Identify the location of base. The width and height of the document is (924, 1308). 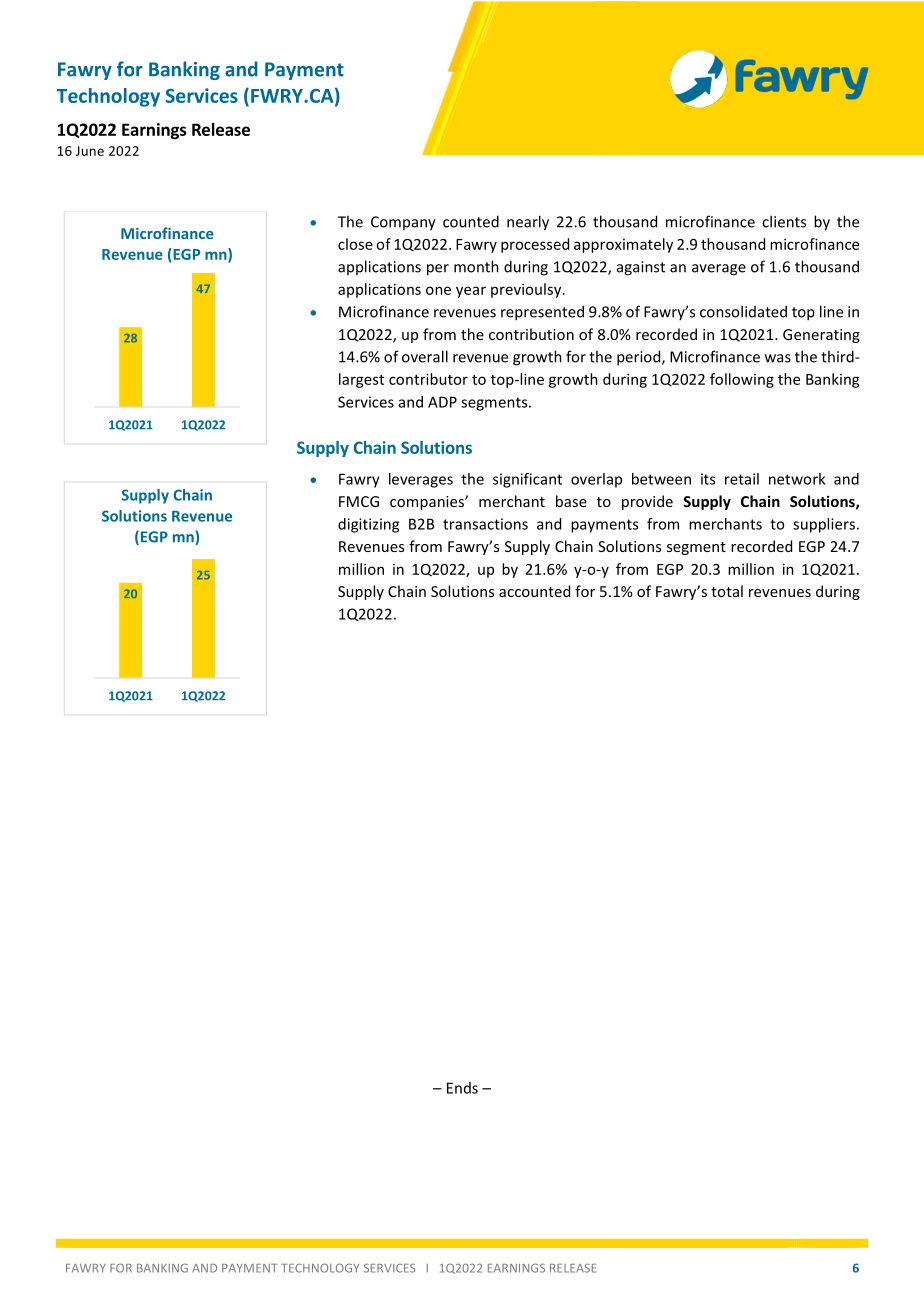
(571, 501).
